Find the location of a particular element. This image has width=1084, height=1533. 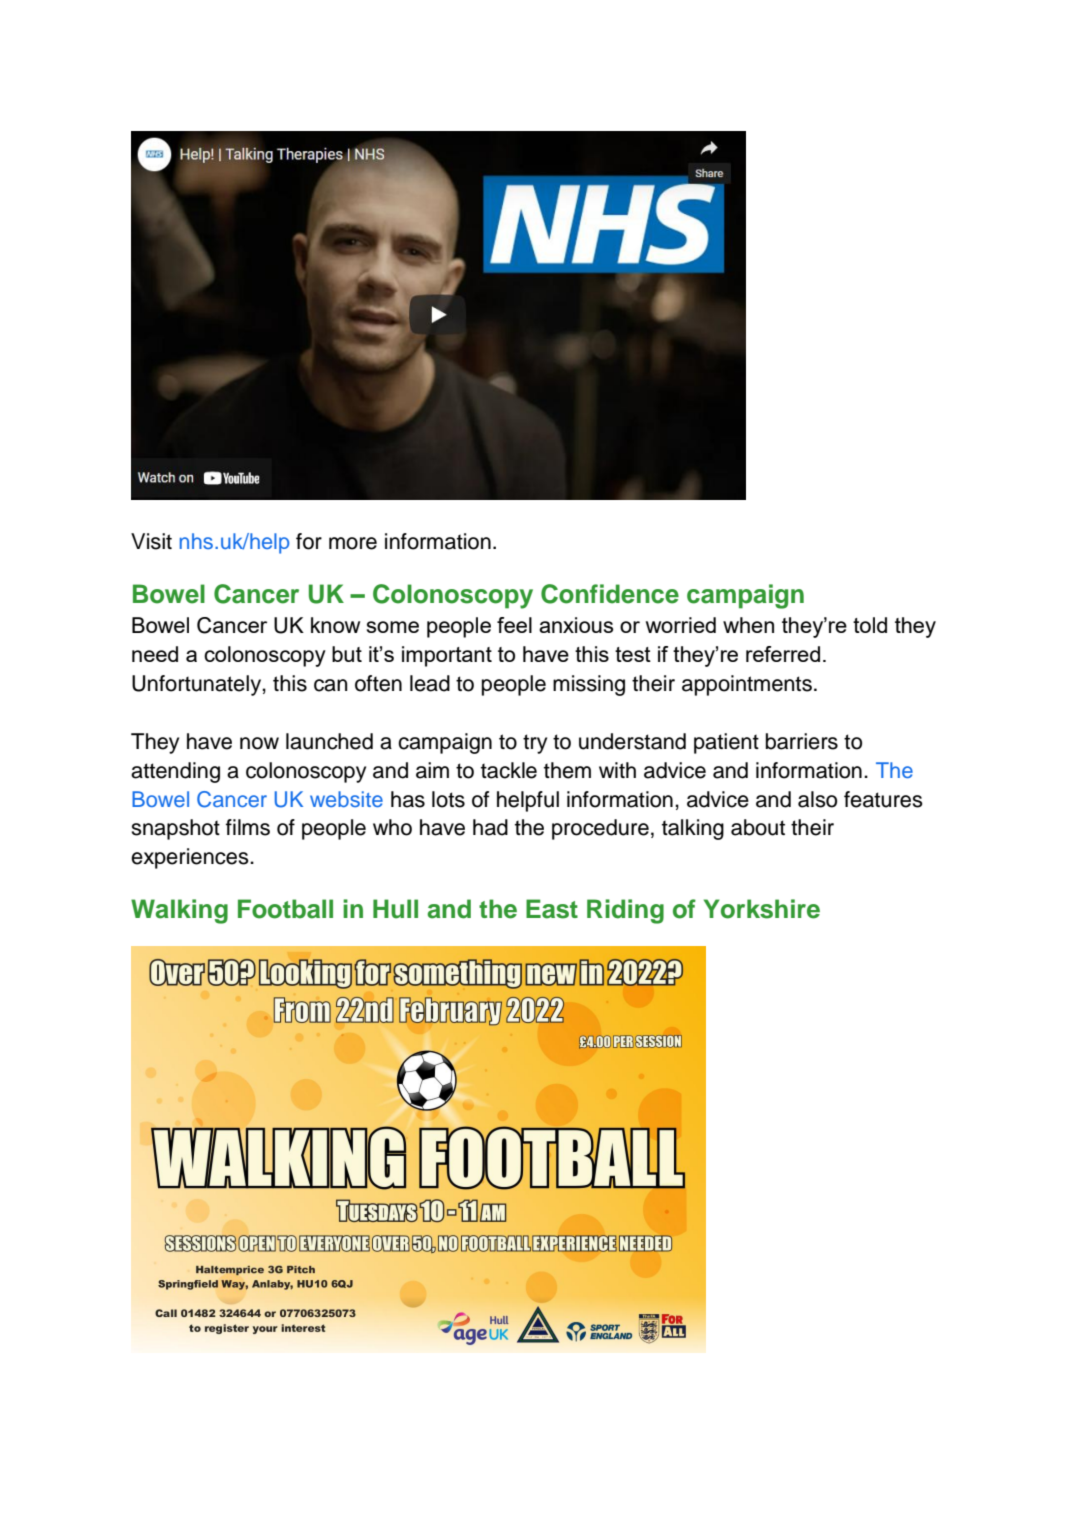

also is located at coordinates (817, 799).
